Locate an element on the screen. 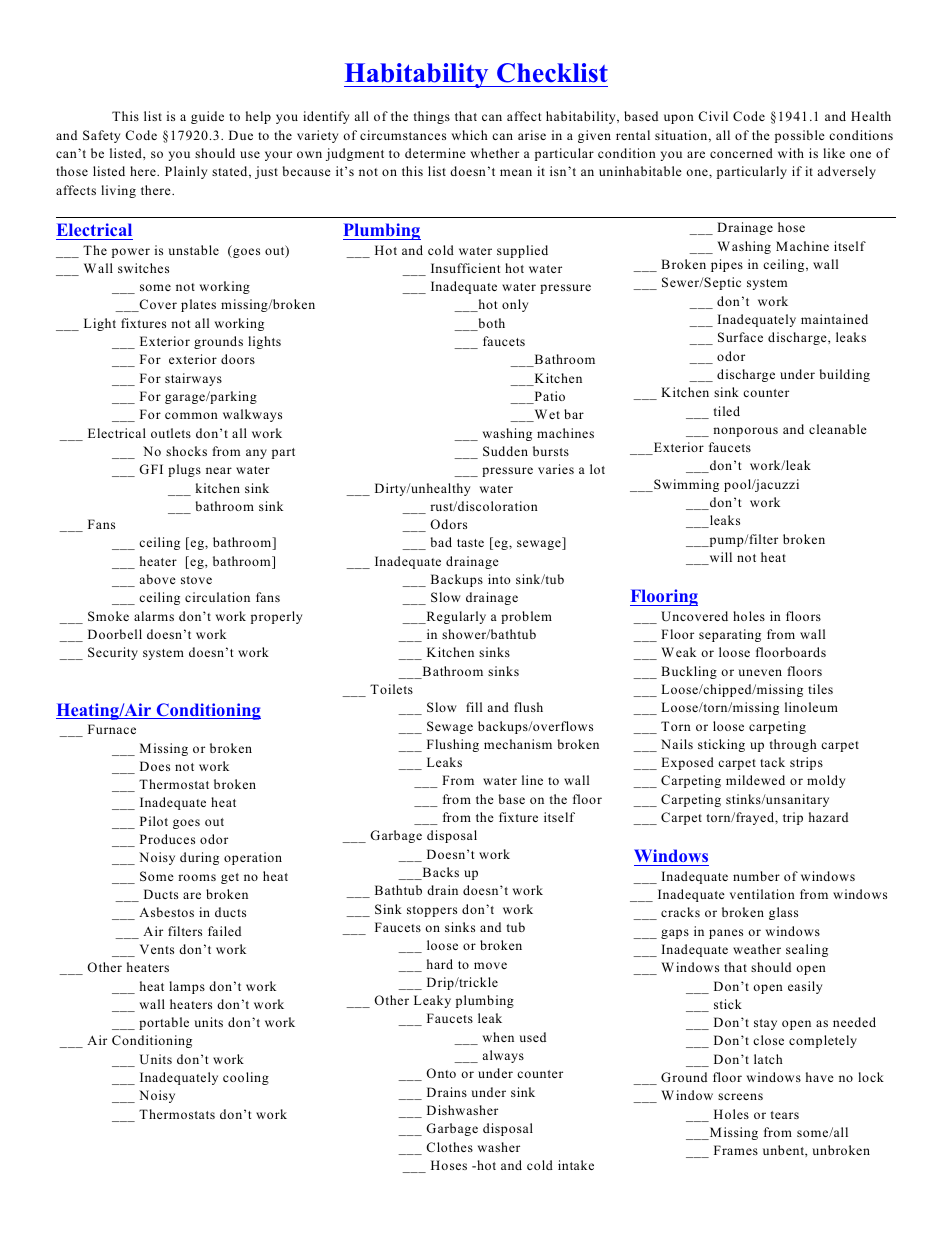 The image size is (952, 1233). cooling is located at coordinates (246, 1078).
